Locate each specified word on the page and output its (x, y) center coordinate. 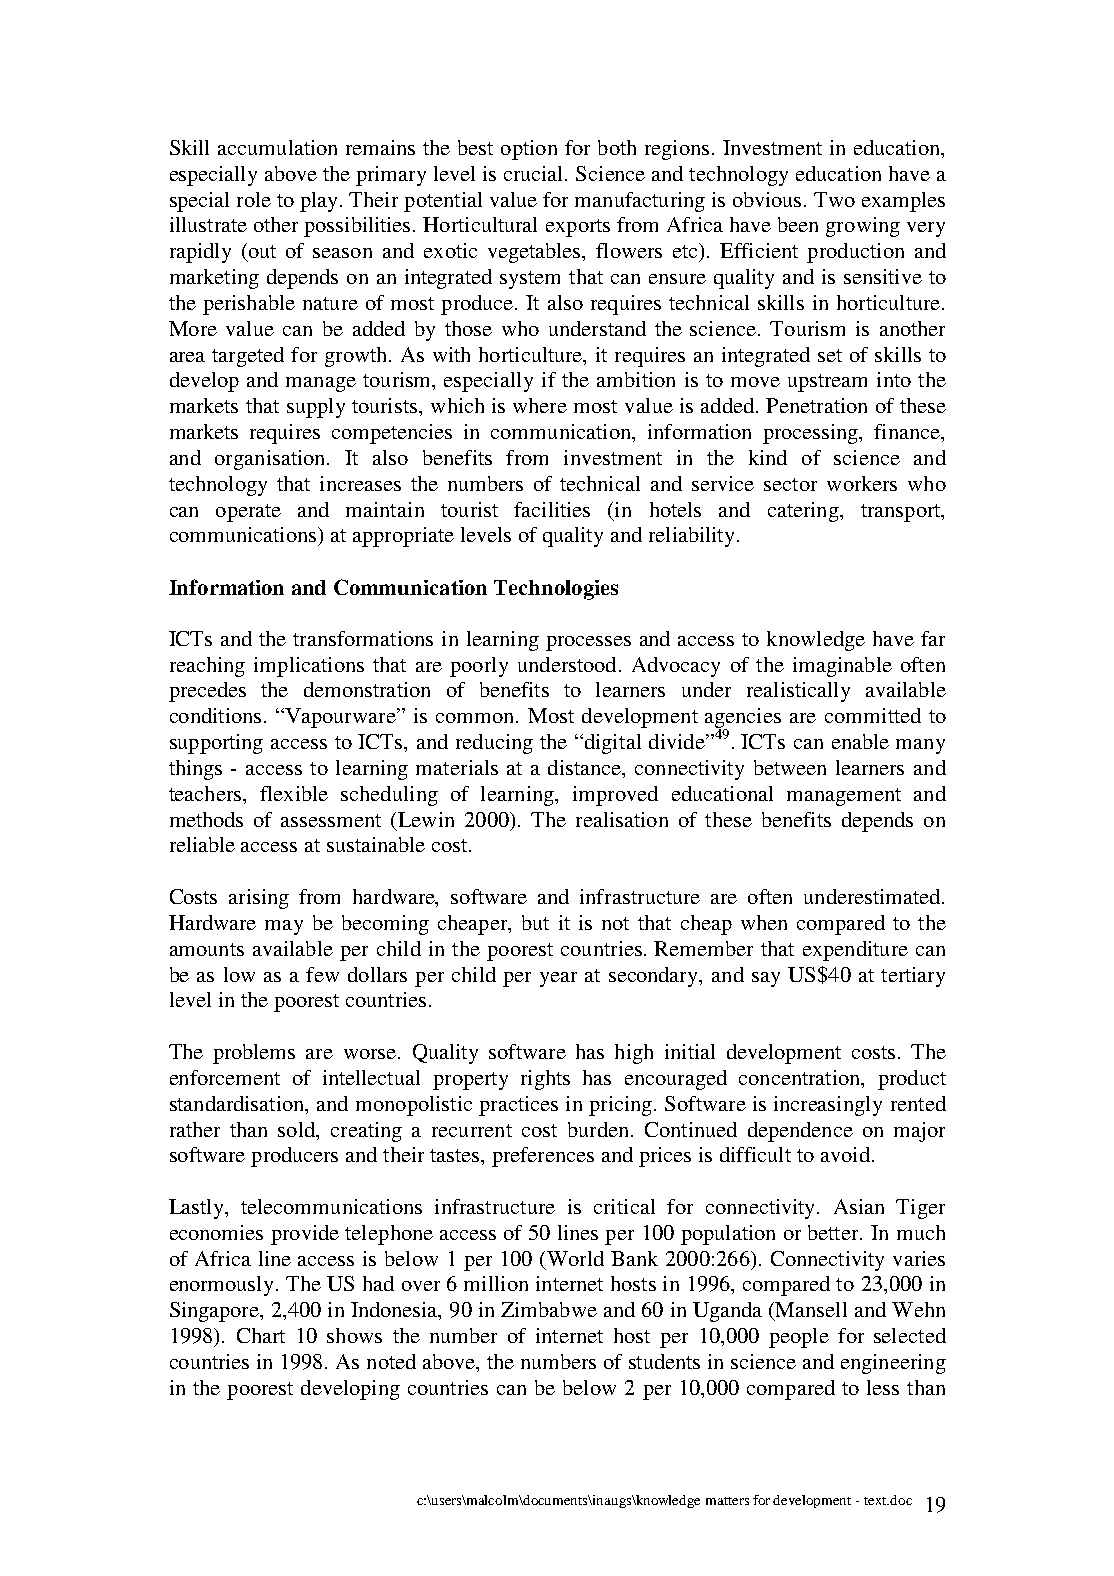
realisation (622, 819)
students (664, 1361)
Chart (261, 1335)
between (790, 767)
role (254, 199)
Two (834, 199)
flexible (294, 793)
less (883, 1387)
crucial (535, 173)
